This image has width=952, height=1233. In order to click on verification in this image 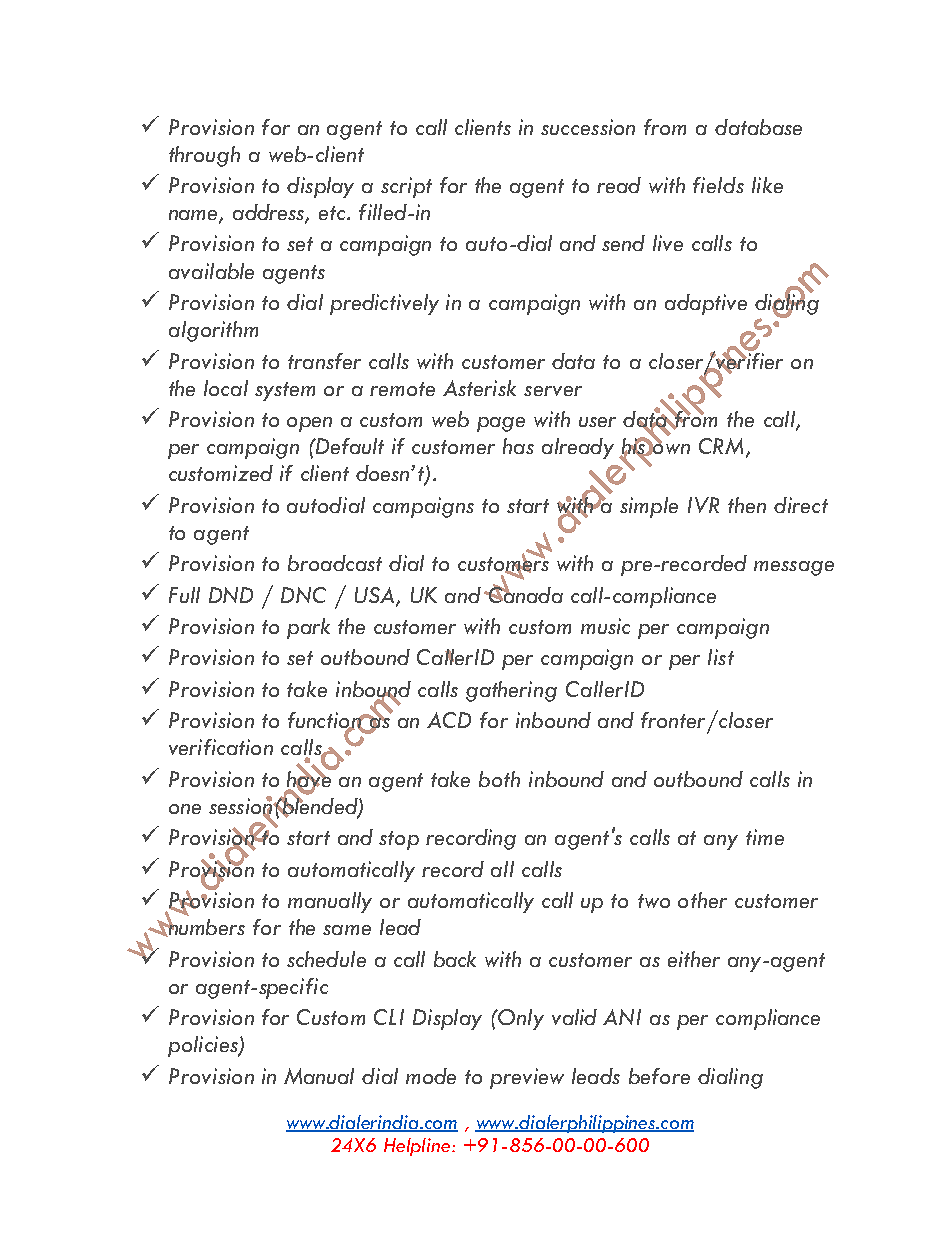, I will do `click(221, 747)`.
